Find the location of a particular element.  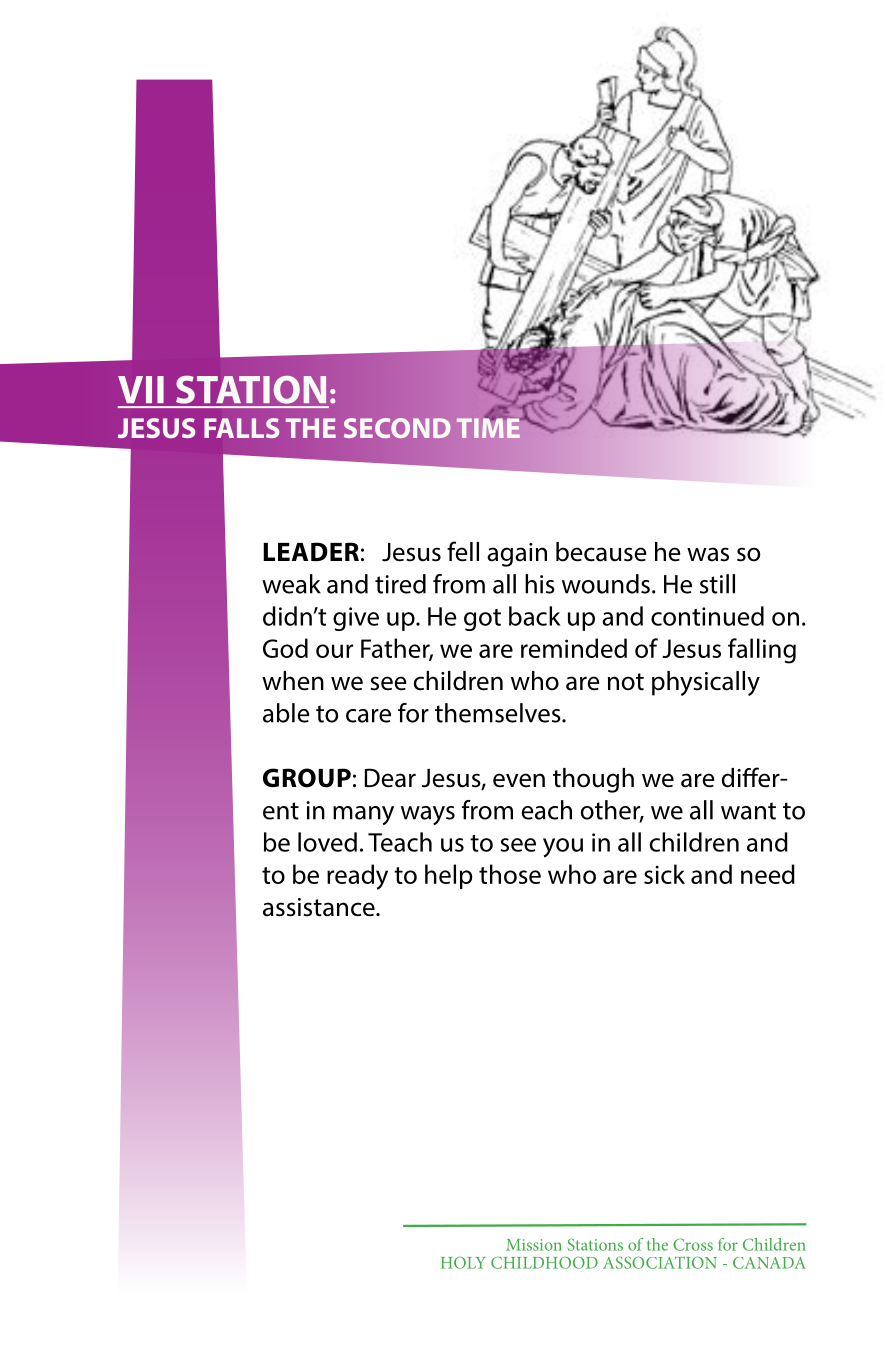

those is located at coordinates (510, 874).
